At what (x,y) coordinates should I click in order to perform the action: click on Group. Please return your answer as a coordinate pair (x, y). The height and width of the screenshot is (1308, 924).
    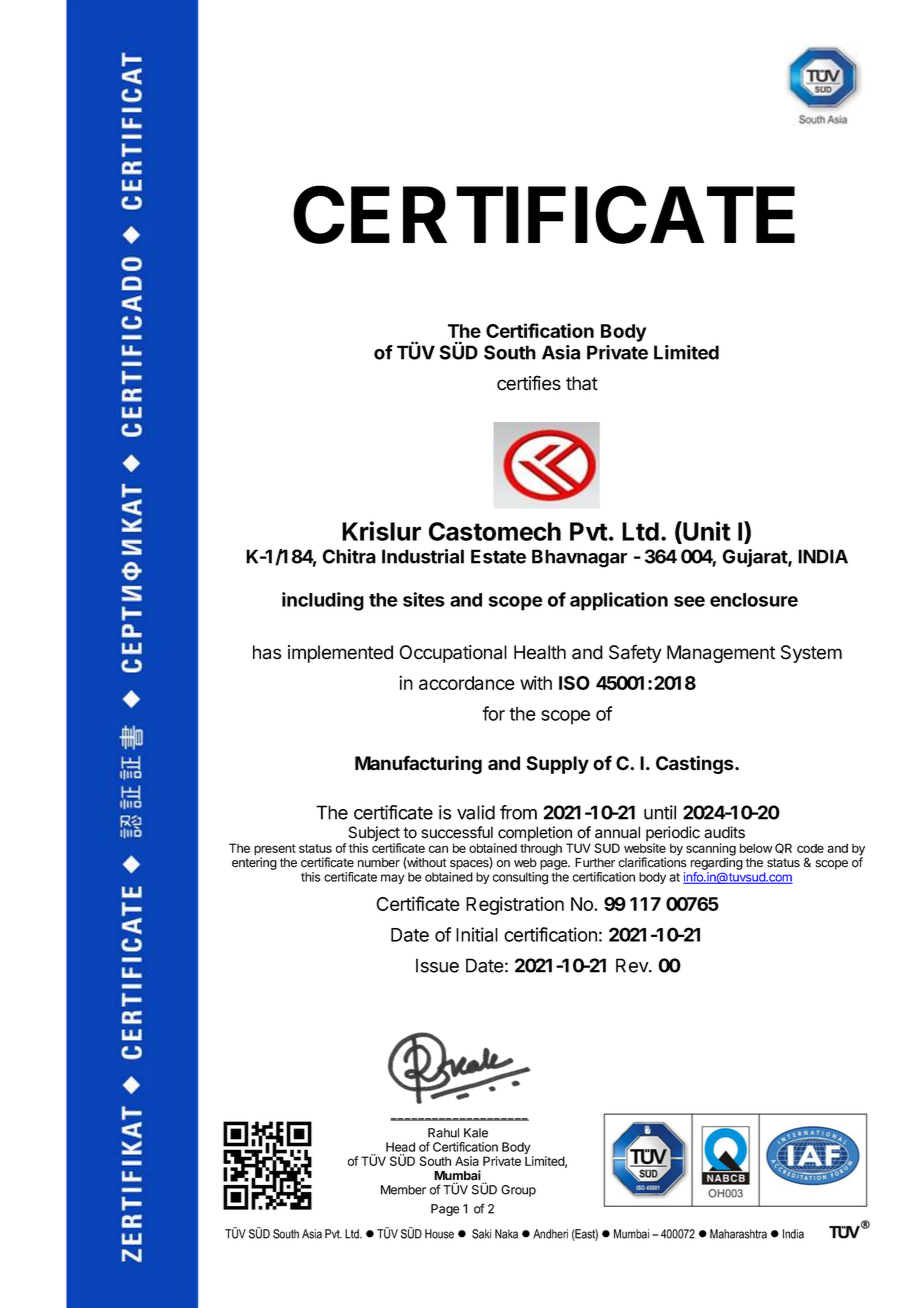
    Looking at the image, I should click on (518, 1191).
